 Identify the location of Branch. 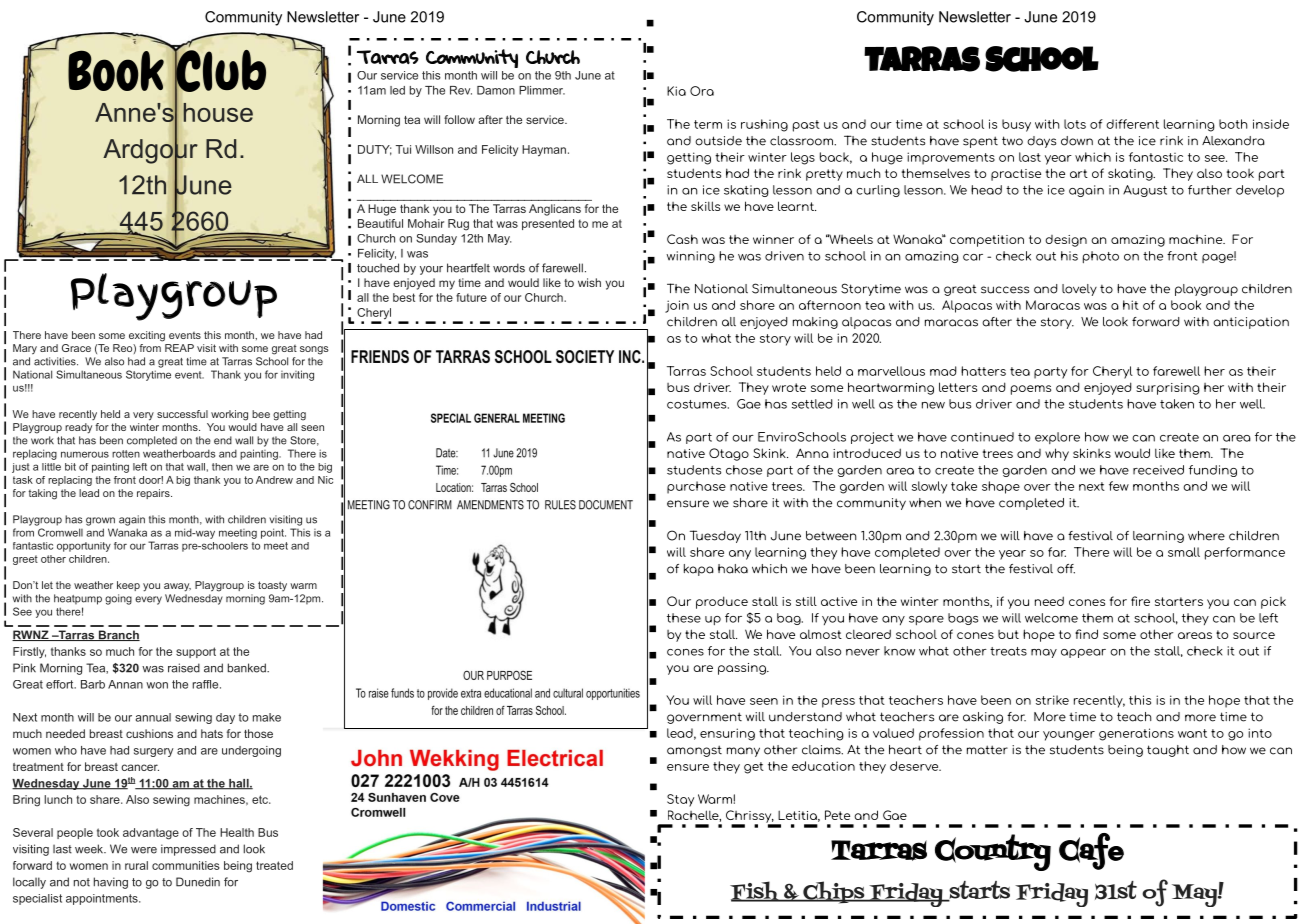
(118, 635).
